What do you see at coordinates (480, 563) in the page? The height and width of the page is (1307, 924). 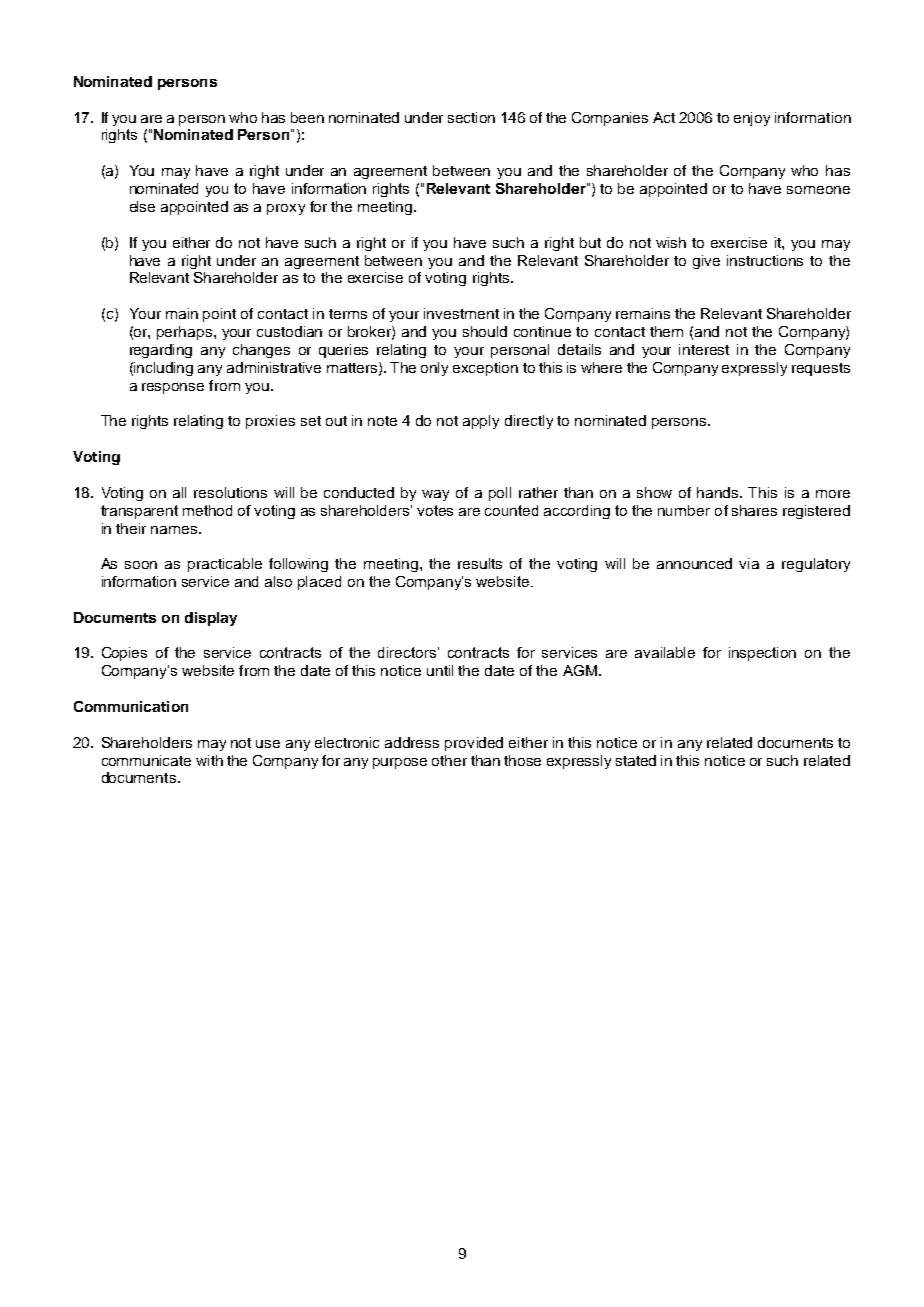 I see `results` at bounding box center [480, 563].
